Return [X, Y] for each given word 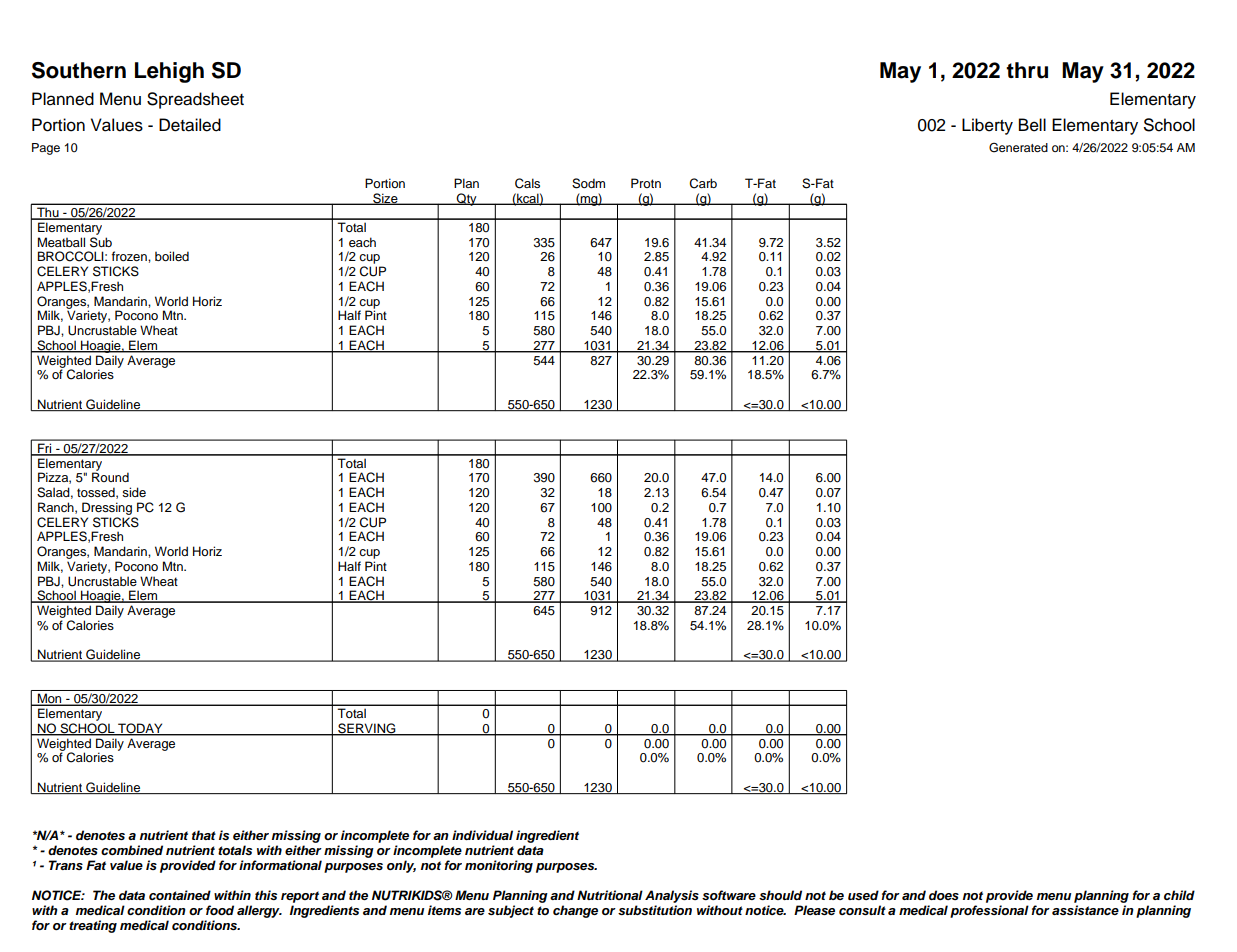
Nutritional [610, 895]
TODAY [140, 729]
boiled [172, 256]
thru [1027, 70]
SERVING [367, 729]
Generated [1018, 147]
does [944, 895]
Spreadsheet [195, 100]
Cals [527, 183]
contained [180, 895]
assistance [1085, 910]
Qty [467, 199]
